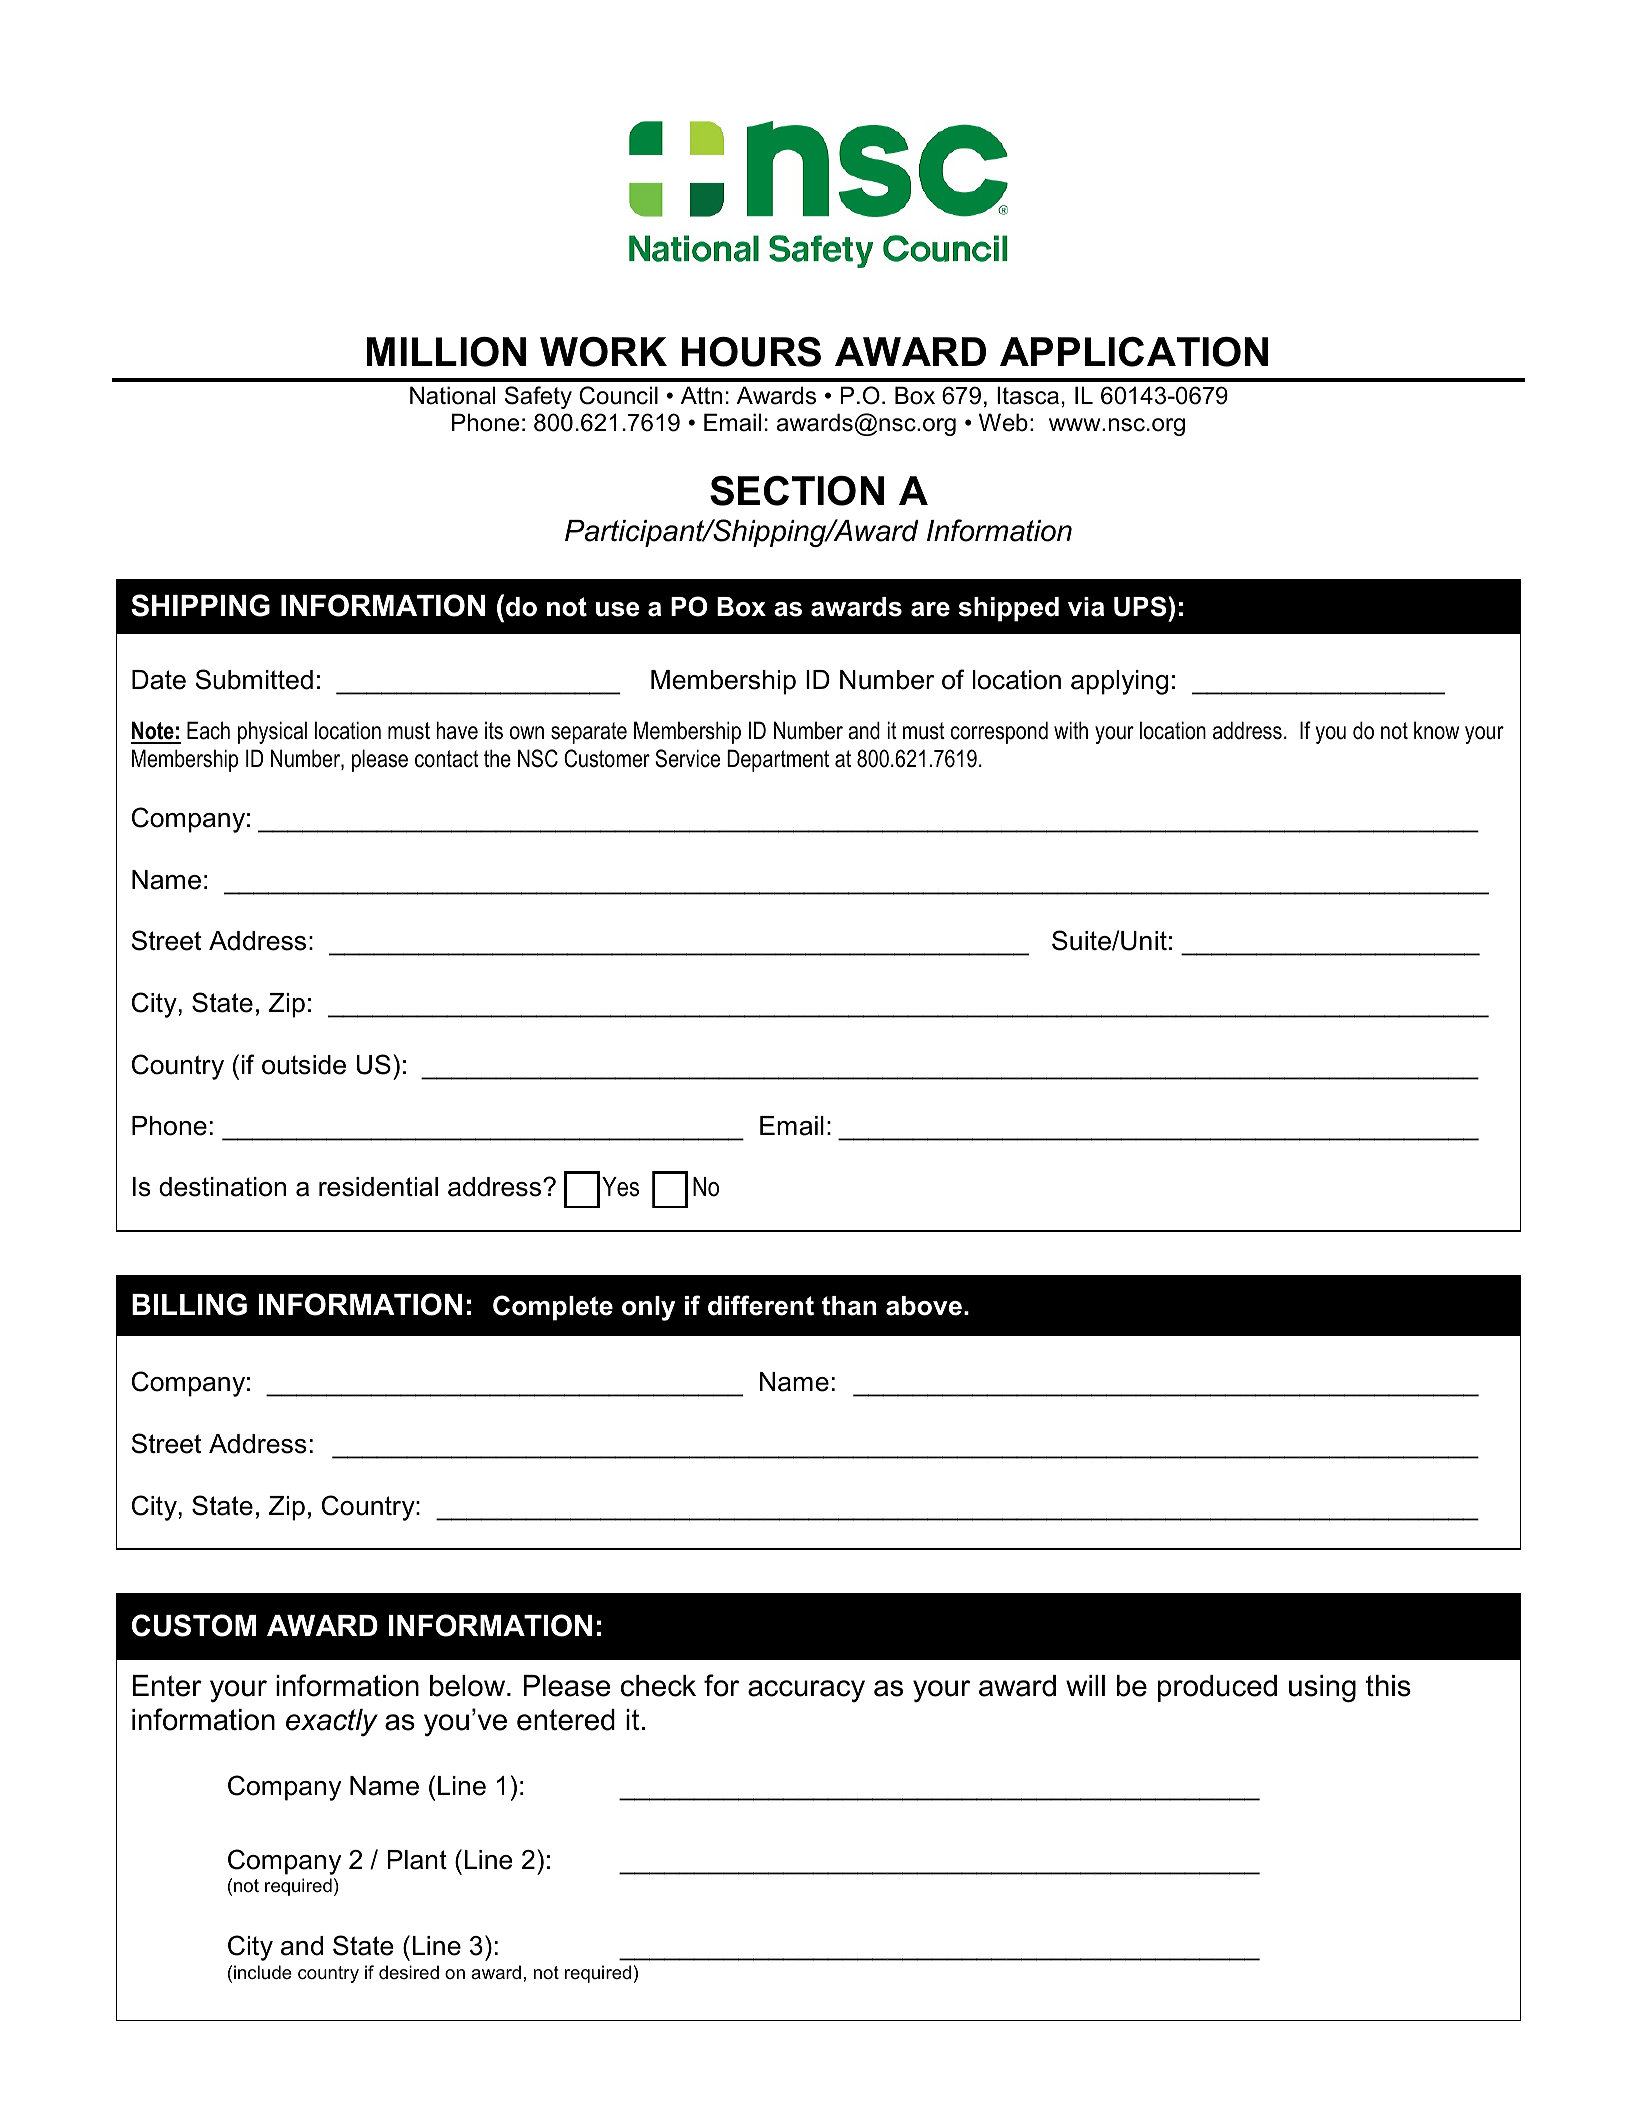  What do you see at coordinates (304, 1065) in the screenshot?
I see `outside` at bounding box center [304, 1065].
